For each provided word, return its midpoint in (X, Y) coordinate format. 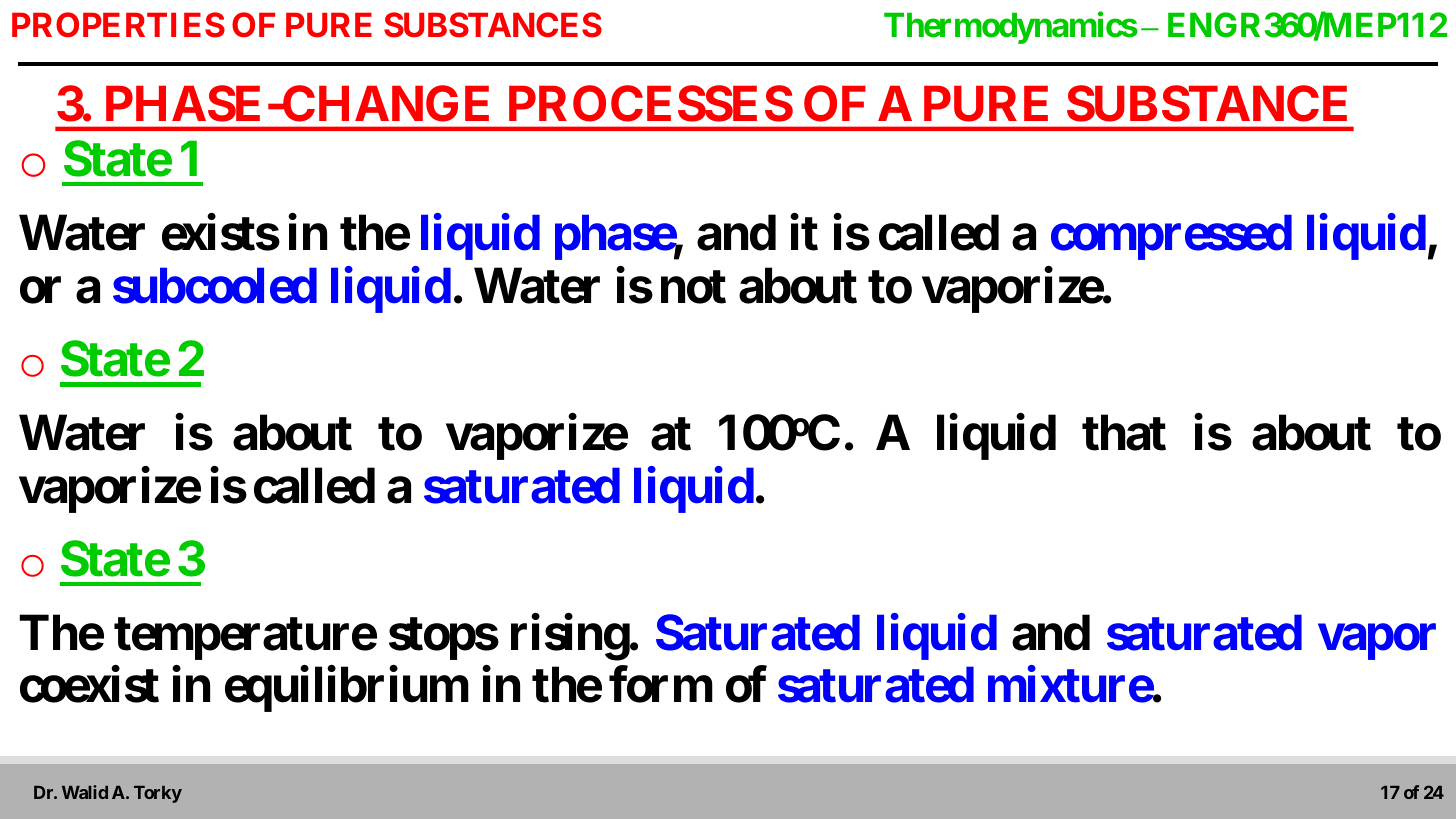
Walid (85, 792)
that (1124, 433)
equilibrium (347, 689)
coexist (89, 685)
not (693, 287)
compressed (1171, 238)
